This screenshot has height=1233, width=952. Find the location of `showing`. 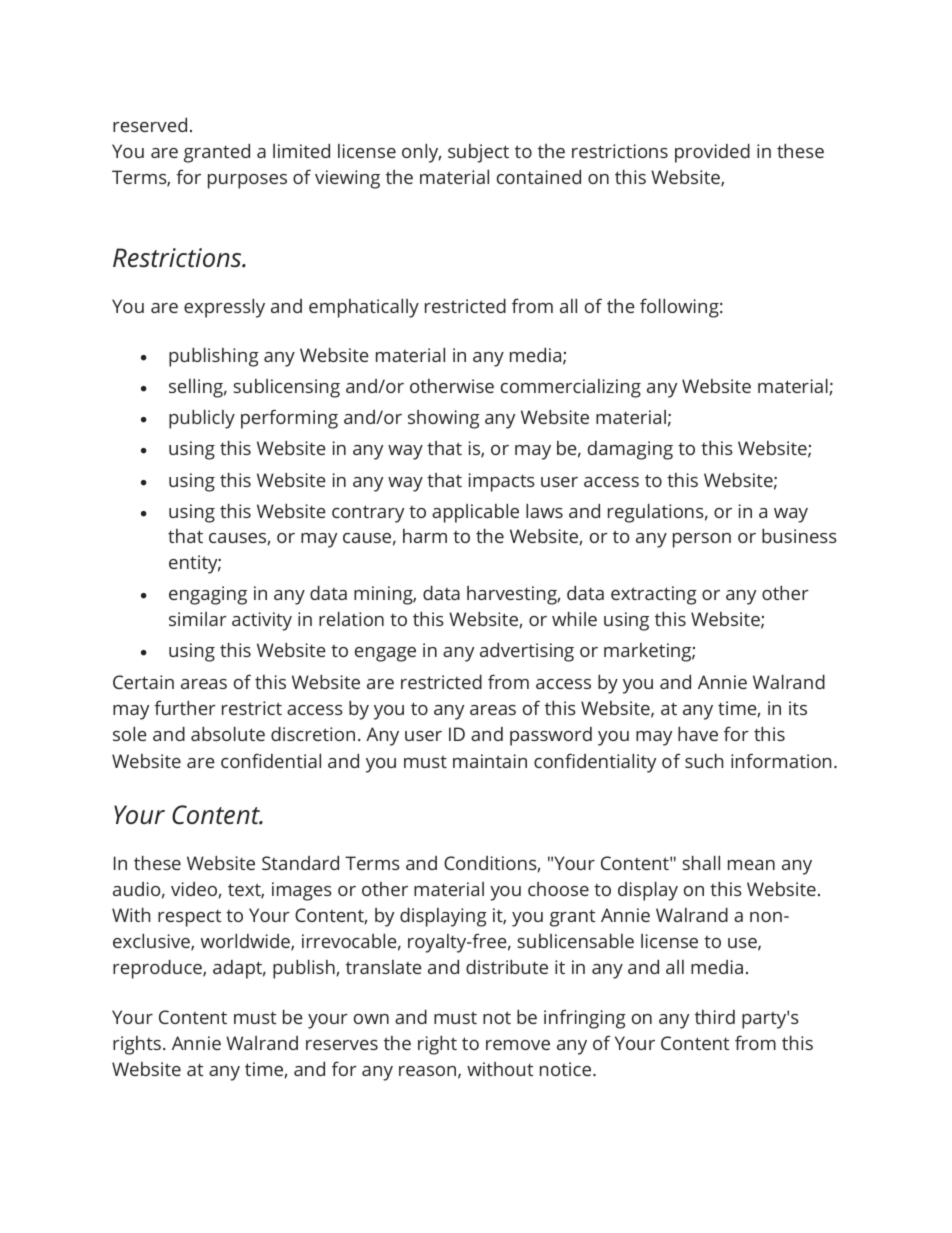

showing is located at coordinates (444, 419).
